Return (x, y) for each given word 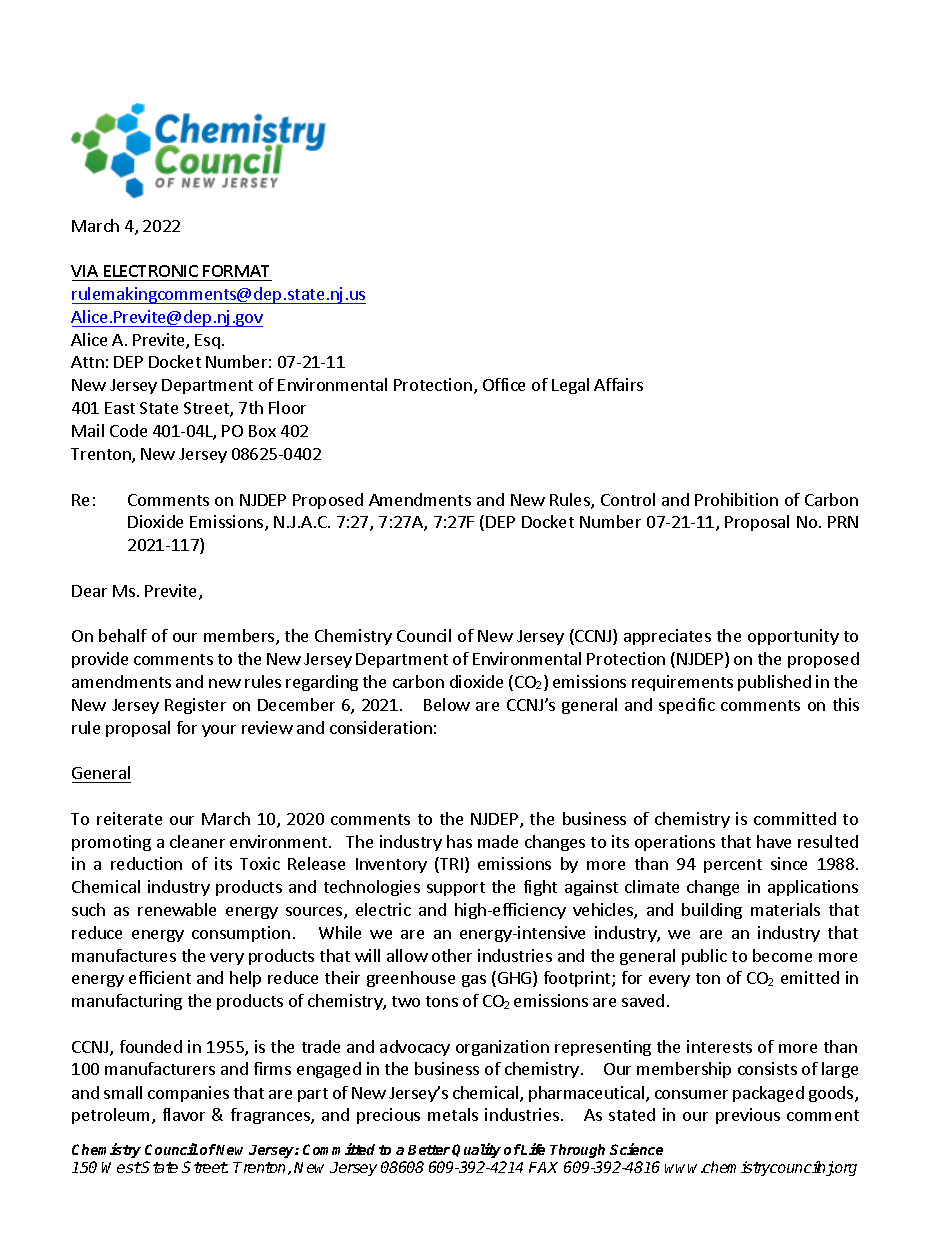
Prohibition (736, 499)
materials (785, 909)
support (456, 889)
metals (453, 1114)
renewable (177, 909)
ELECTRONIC (151, 271)
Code (128, 430)
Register (195, 706)
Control (628, 499)
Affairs (618, 384)
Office (504, 384)
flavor (184, 1114)
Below (447, 704)
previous (748, 1116)
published (774, 683)
